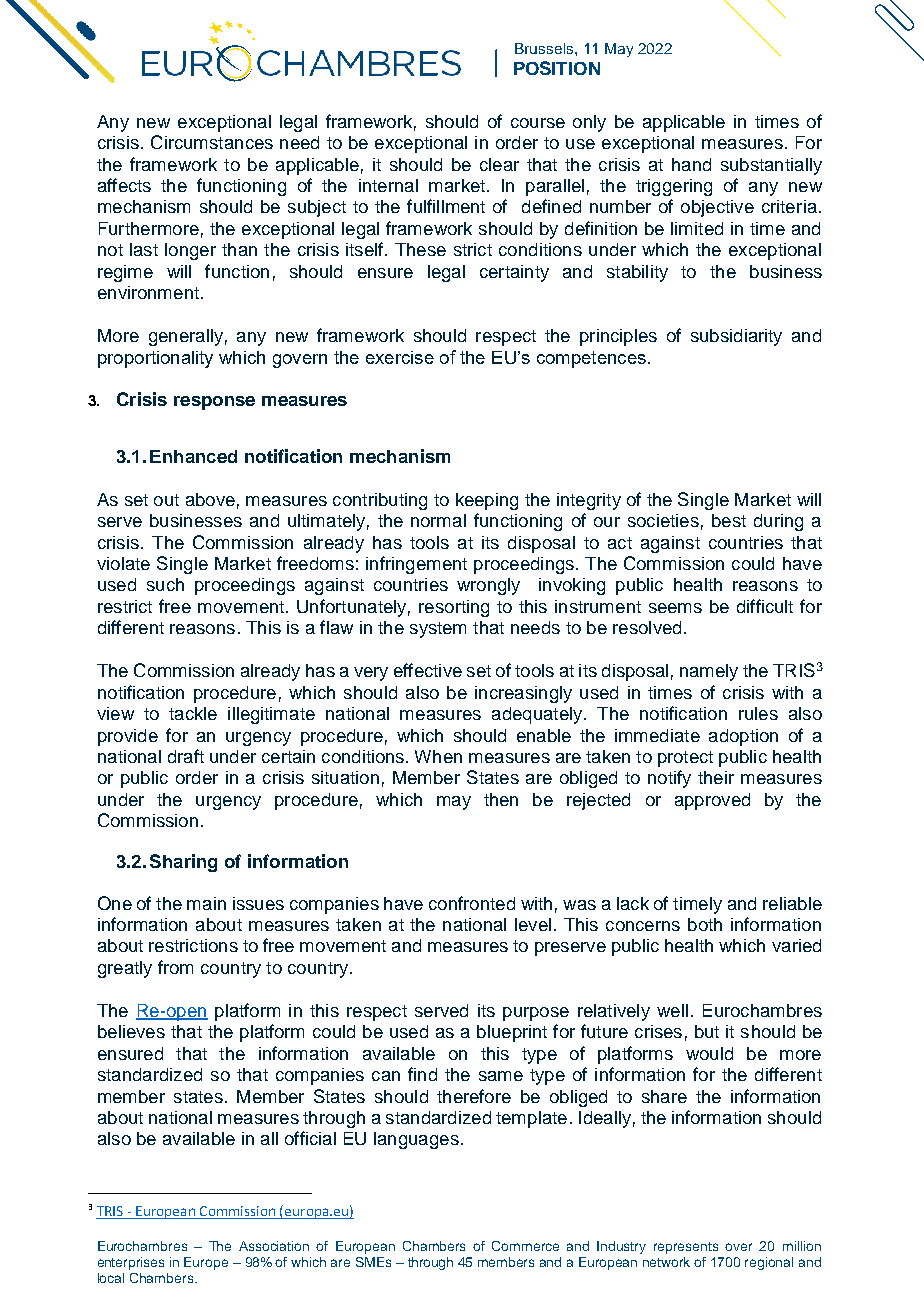 Image resolution: width=924 pixels, height=1308 pixels. Describe the element at coordinates (525, 1246) in the screenshot. I see `Commerce` at that location.
